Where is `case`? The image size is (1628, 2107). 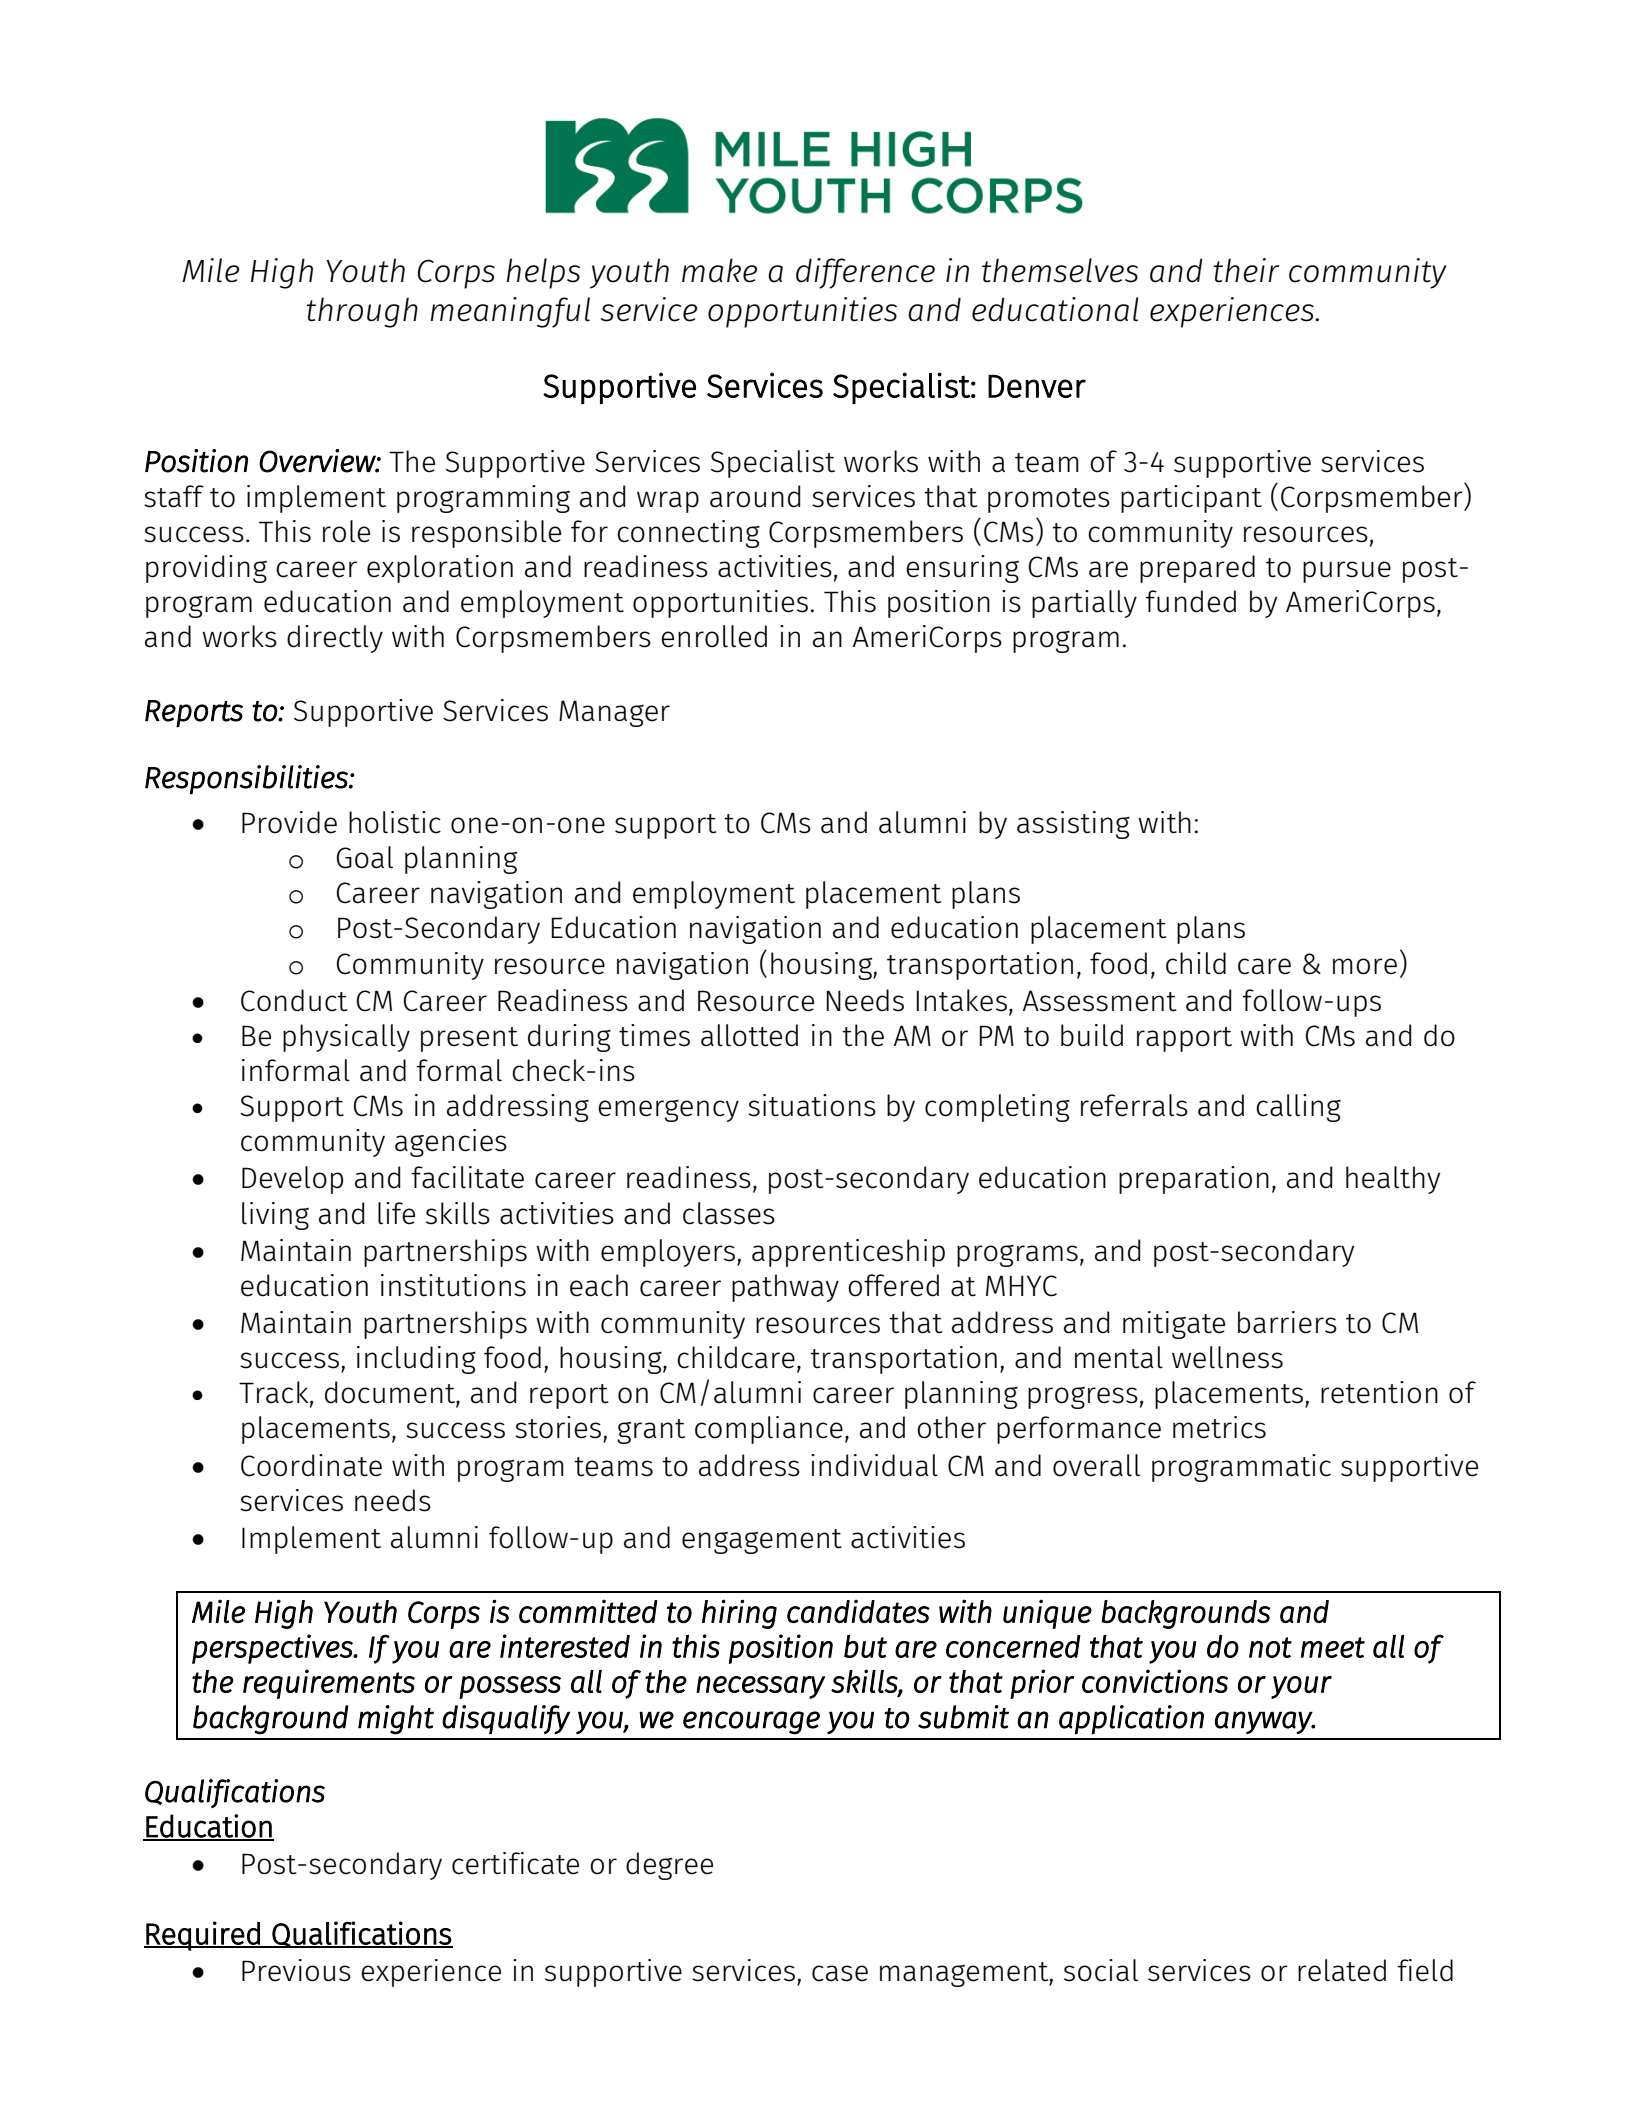
case is located at coordinates (840, 1973).
